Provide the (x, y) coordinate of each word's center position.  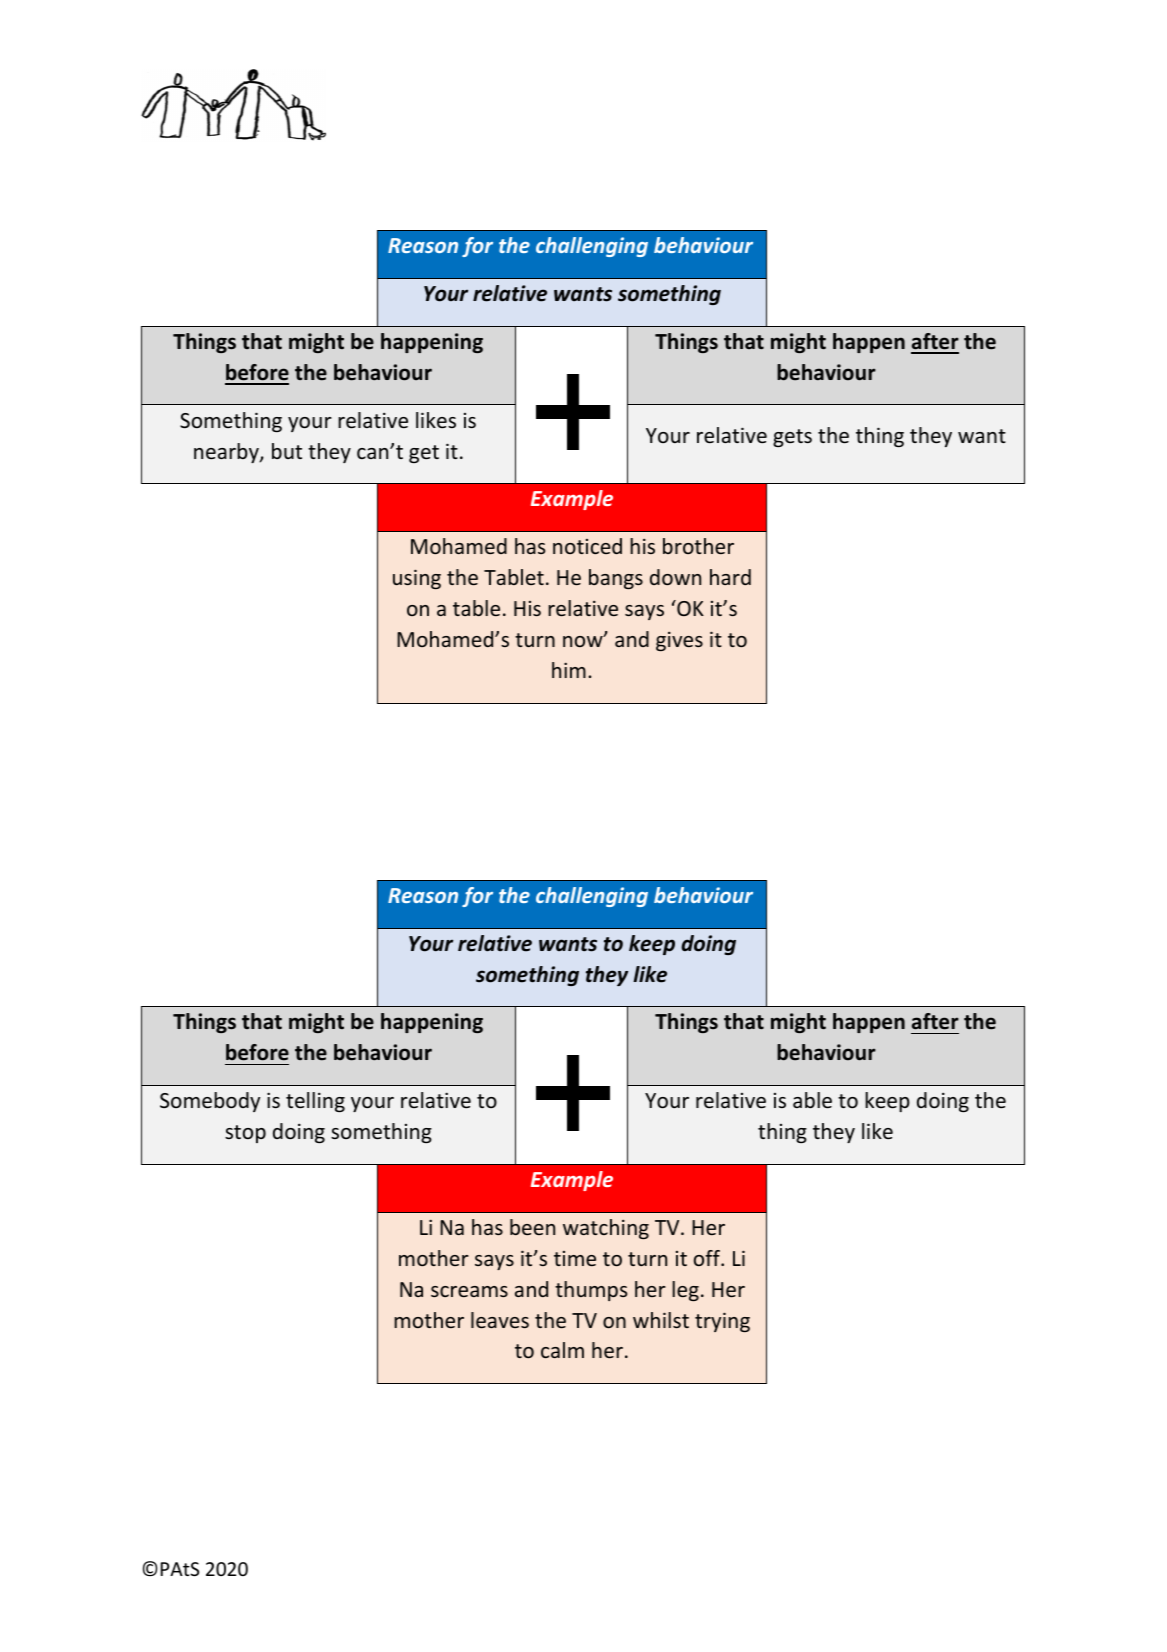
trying (722, 1322)
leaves (500, 1320)
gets (792, 438)
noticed (587, 546)
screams (469, 1291)
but (287, 451)
